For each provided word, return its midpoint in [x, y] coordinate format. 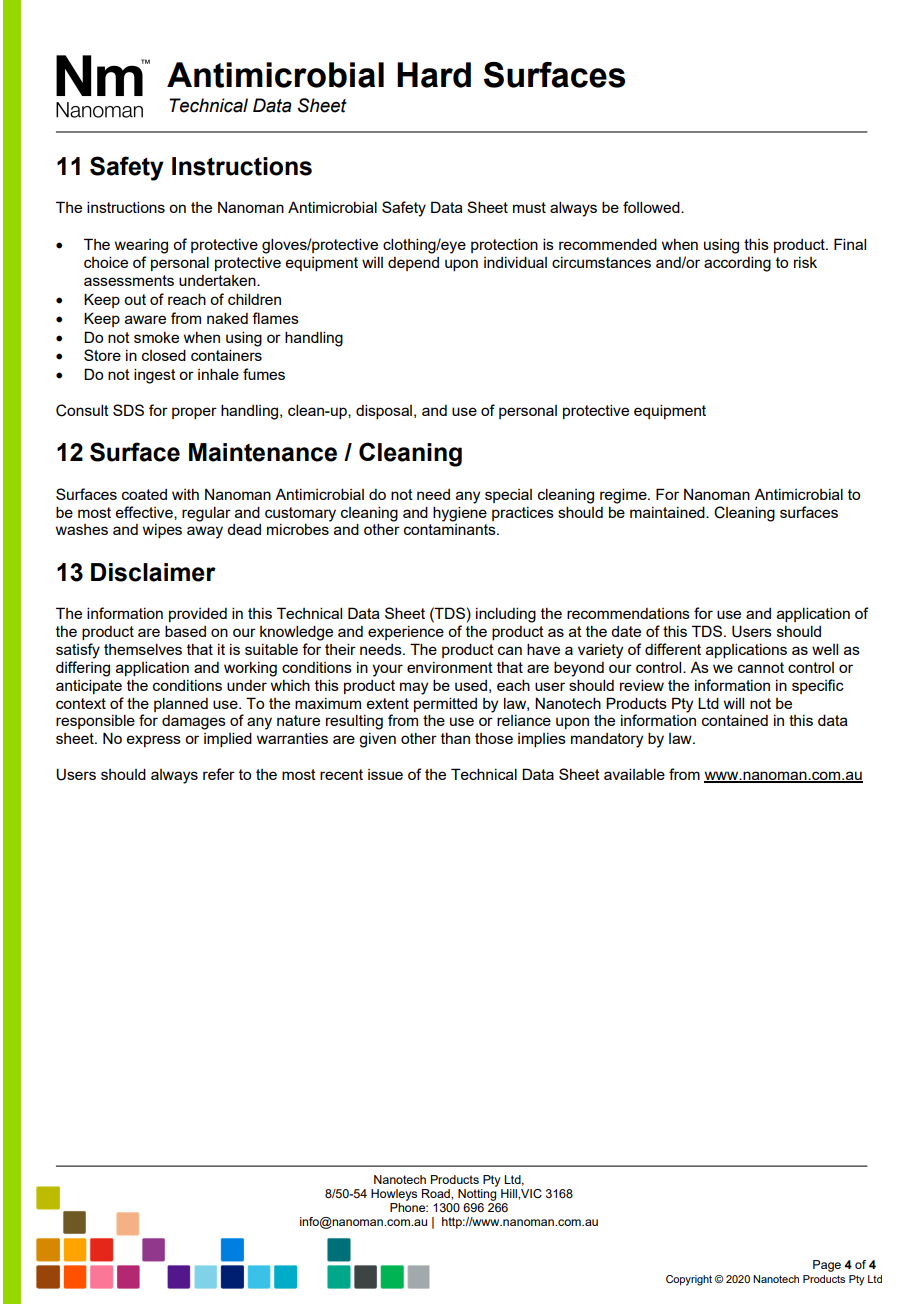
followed [652, 207]
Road [437, 1193]
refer [219, 774]
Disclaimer [153, 572]
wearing [141, 246]
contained [735, 720]
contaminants [451, 529]
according [737, 264]
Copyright [689, 1280]
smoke [156, 337]
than [455, 738]
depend [413, 264]
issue [385, 774]
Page [827, 1266]
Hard [434, 75]
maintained [668, 512]
